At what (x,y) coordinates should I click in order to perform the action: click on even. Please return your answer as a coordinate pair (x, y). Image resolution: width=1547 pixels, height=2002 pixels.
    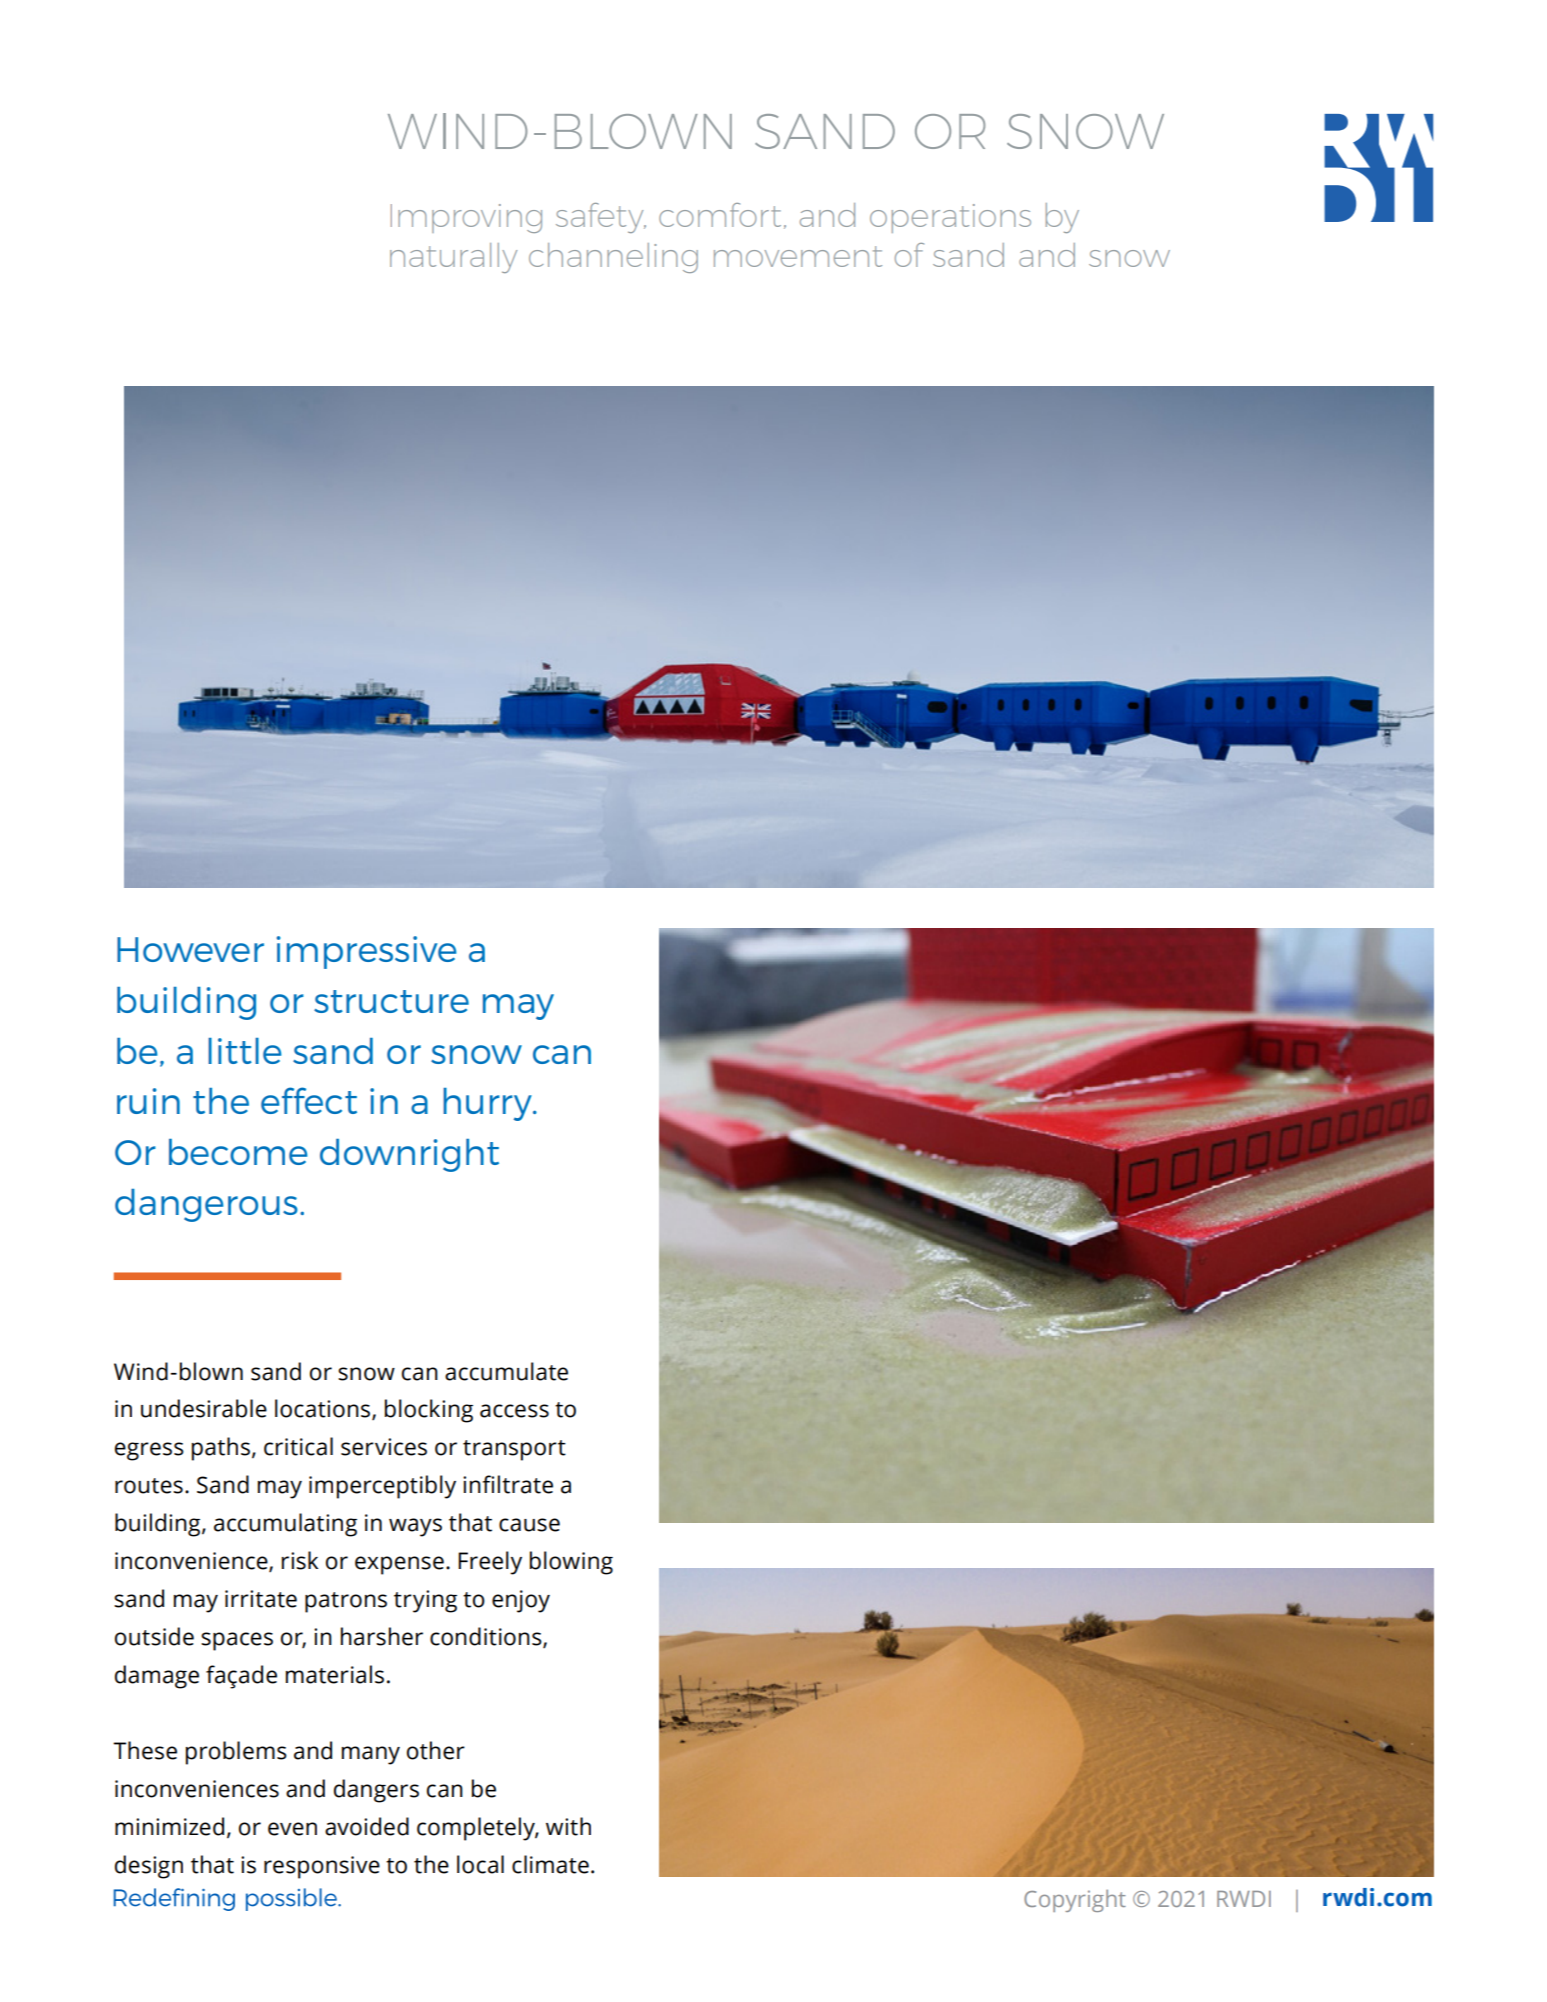
    Looking at the image, I should click on (292, 1829).
